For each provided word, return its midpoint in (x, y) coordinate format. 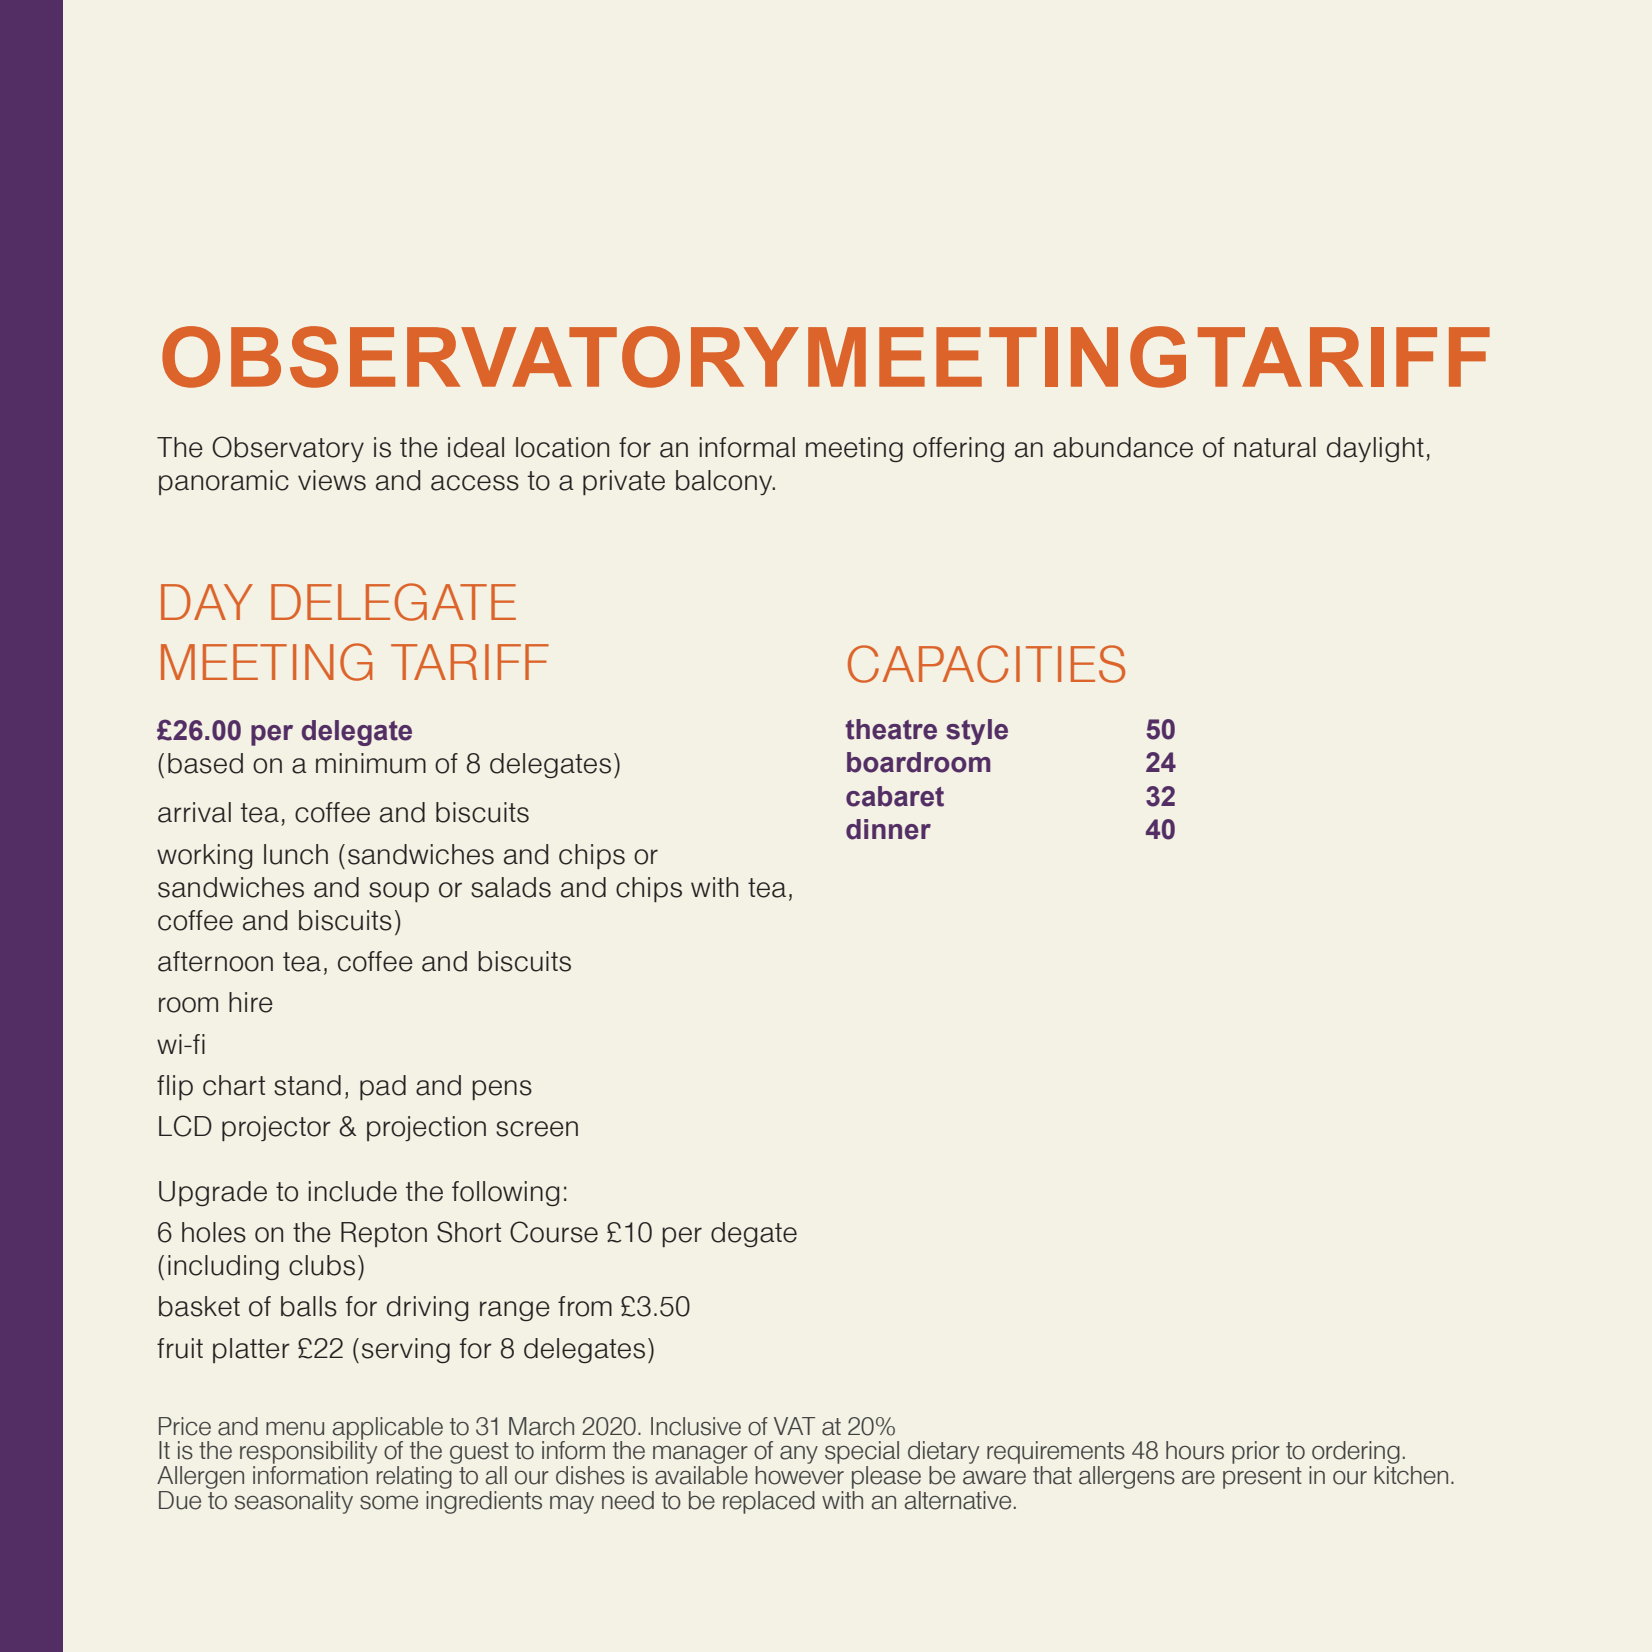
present (1262, 1478)
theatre (891, 729)
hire (251, 1002)
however (799, 1475)
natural (1275, 447)
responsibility (308, 1453)
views (332, 480)
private (624, 482)
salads (511, 887)
